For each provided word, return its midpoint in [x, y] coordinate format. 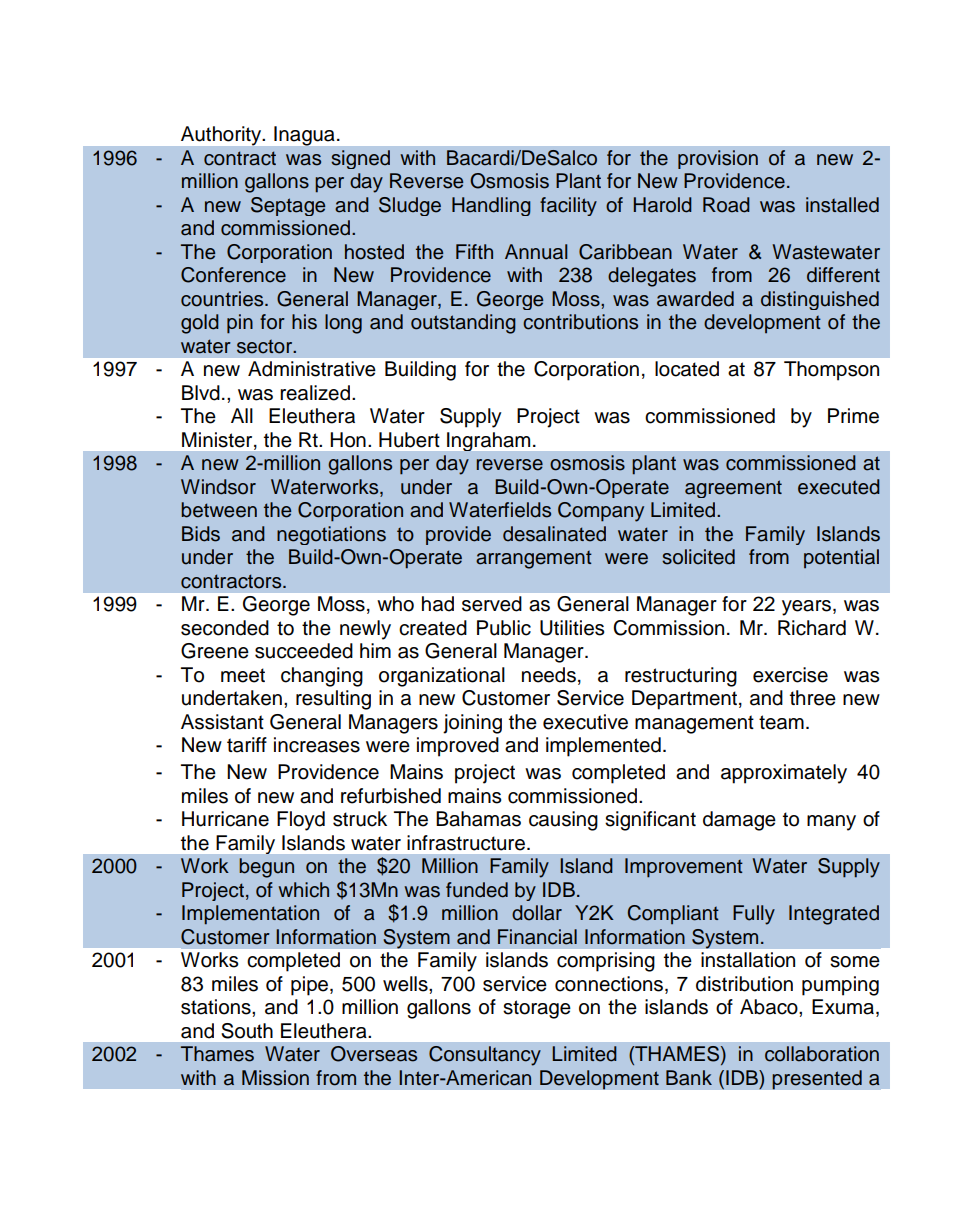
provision [718, 159]
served [492, 604]
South [247, 1031]
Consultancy [485, 1056]
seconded [225, 628]
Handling [491, 206]
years [806, 608]
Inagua [304, 136]
